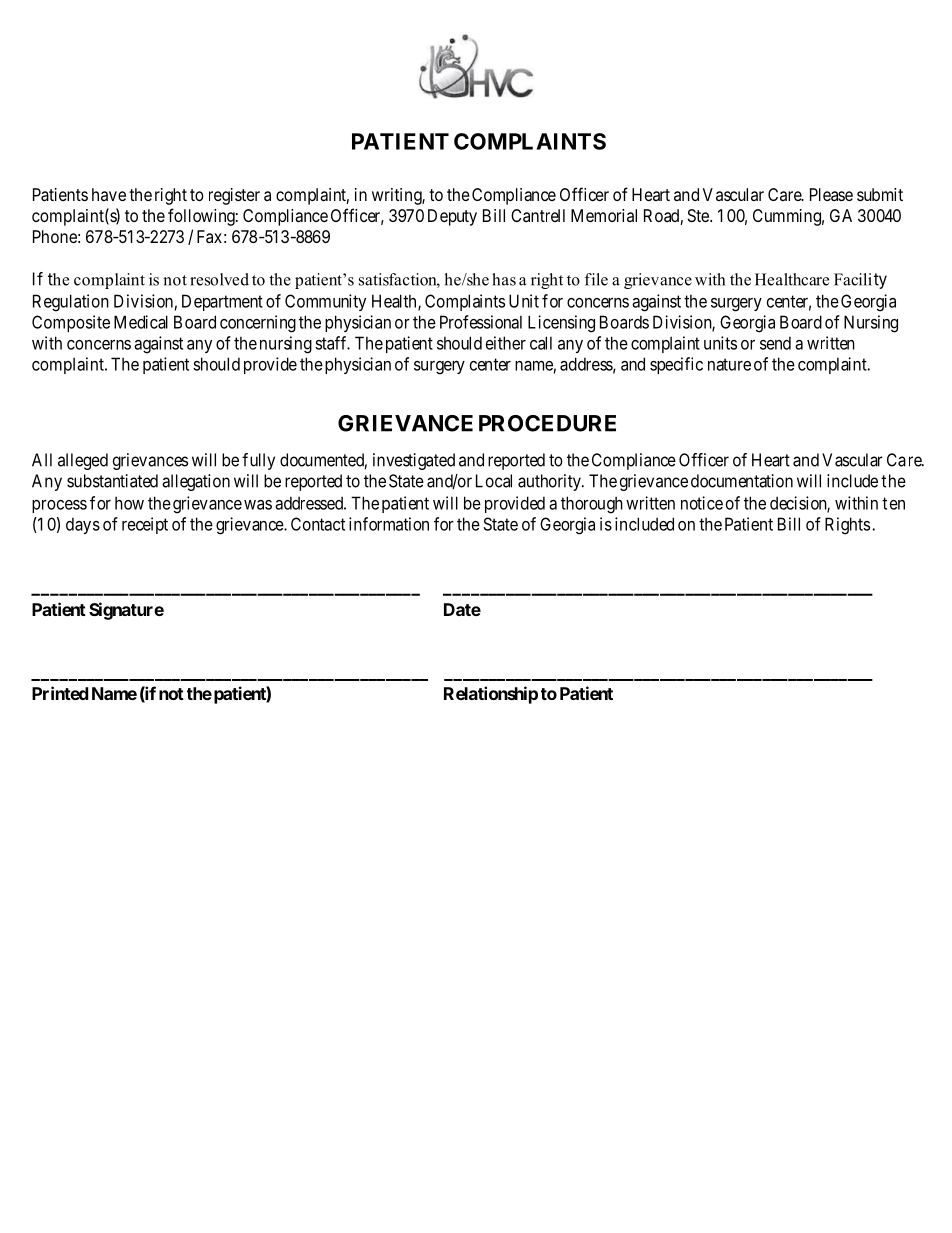  What do you see at coordinates (83, 461) in the screenshot?
I see `alleged` at bounding box center [83, 461].
